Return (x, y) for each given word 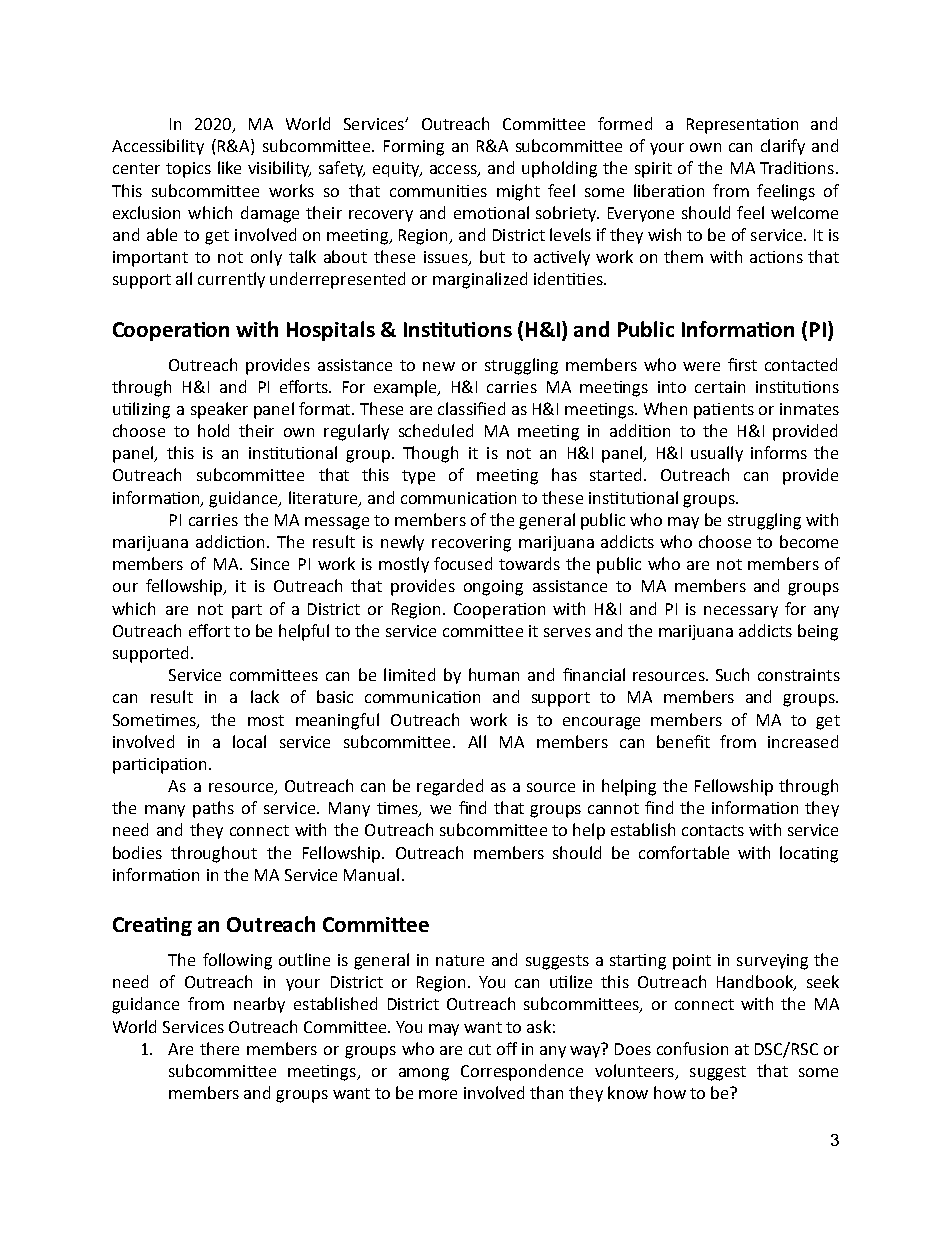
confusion (692, 1048)
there (219, 1048)
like (229, 167)
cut (480, 1049)
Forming (414, 148)
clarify (783, 147)
